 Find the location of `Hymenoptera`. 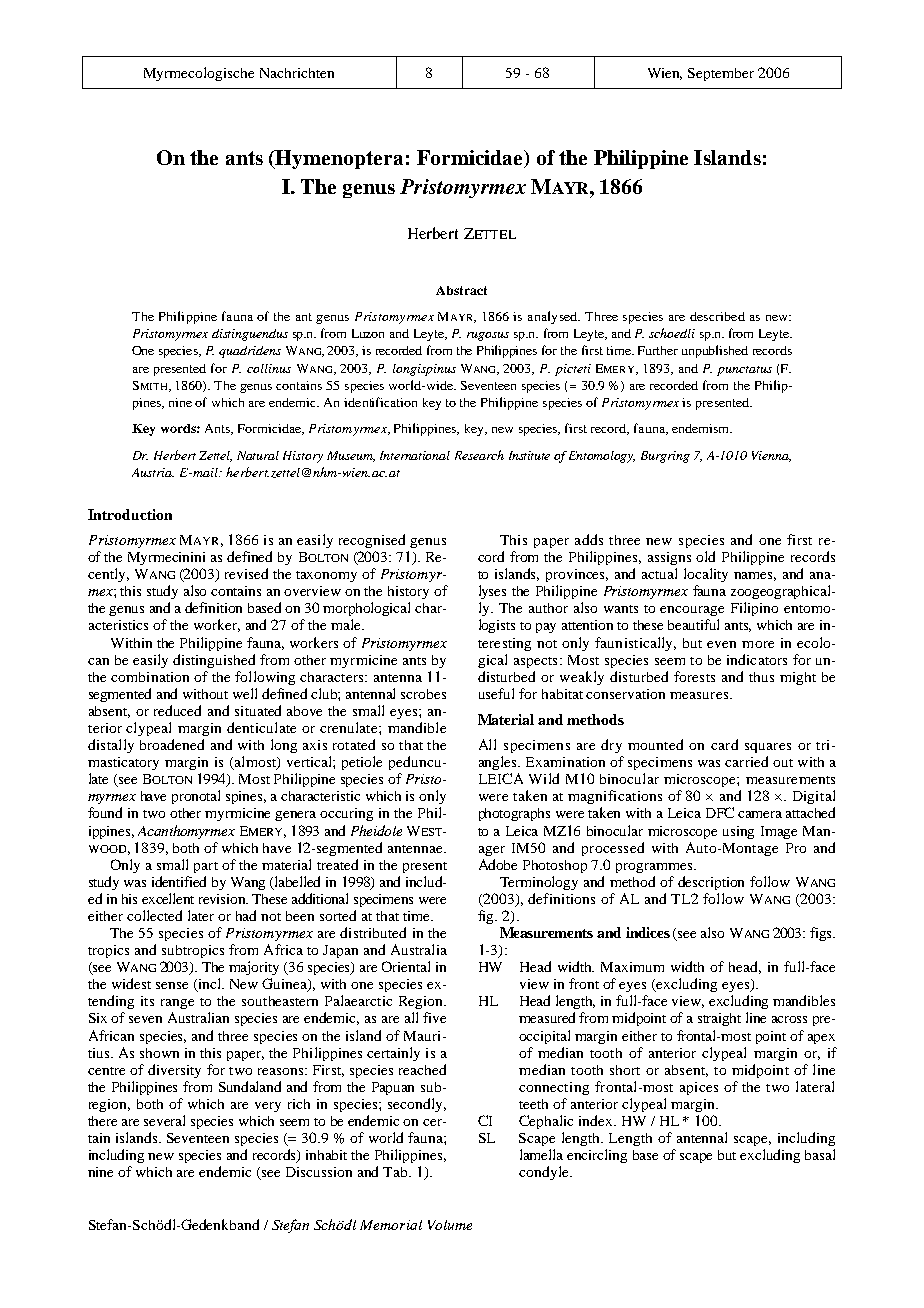

Hymenoptera is located at coordinates (338, 159).
